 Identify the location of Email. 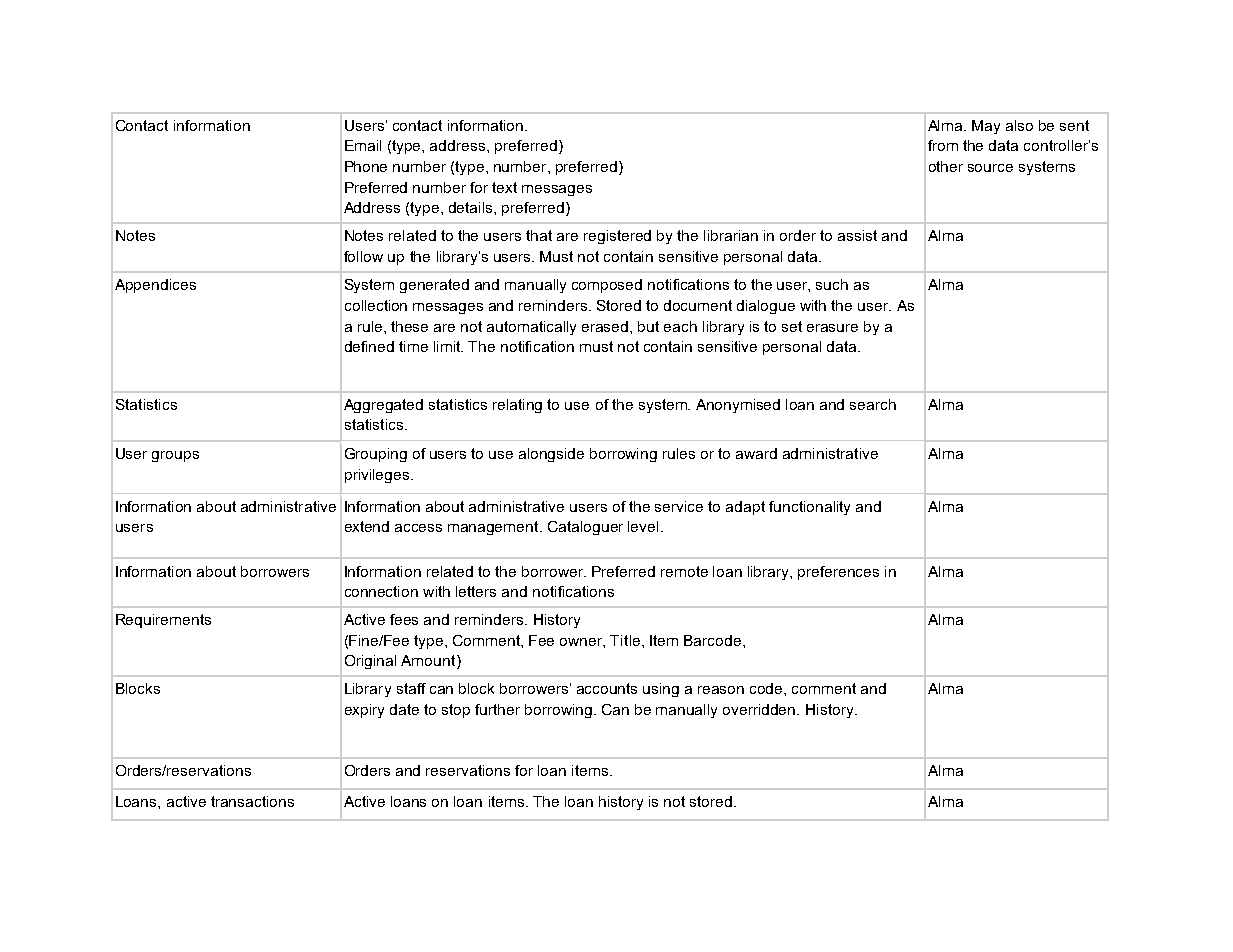
(363, 145).
